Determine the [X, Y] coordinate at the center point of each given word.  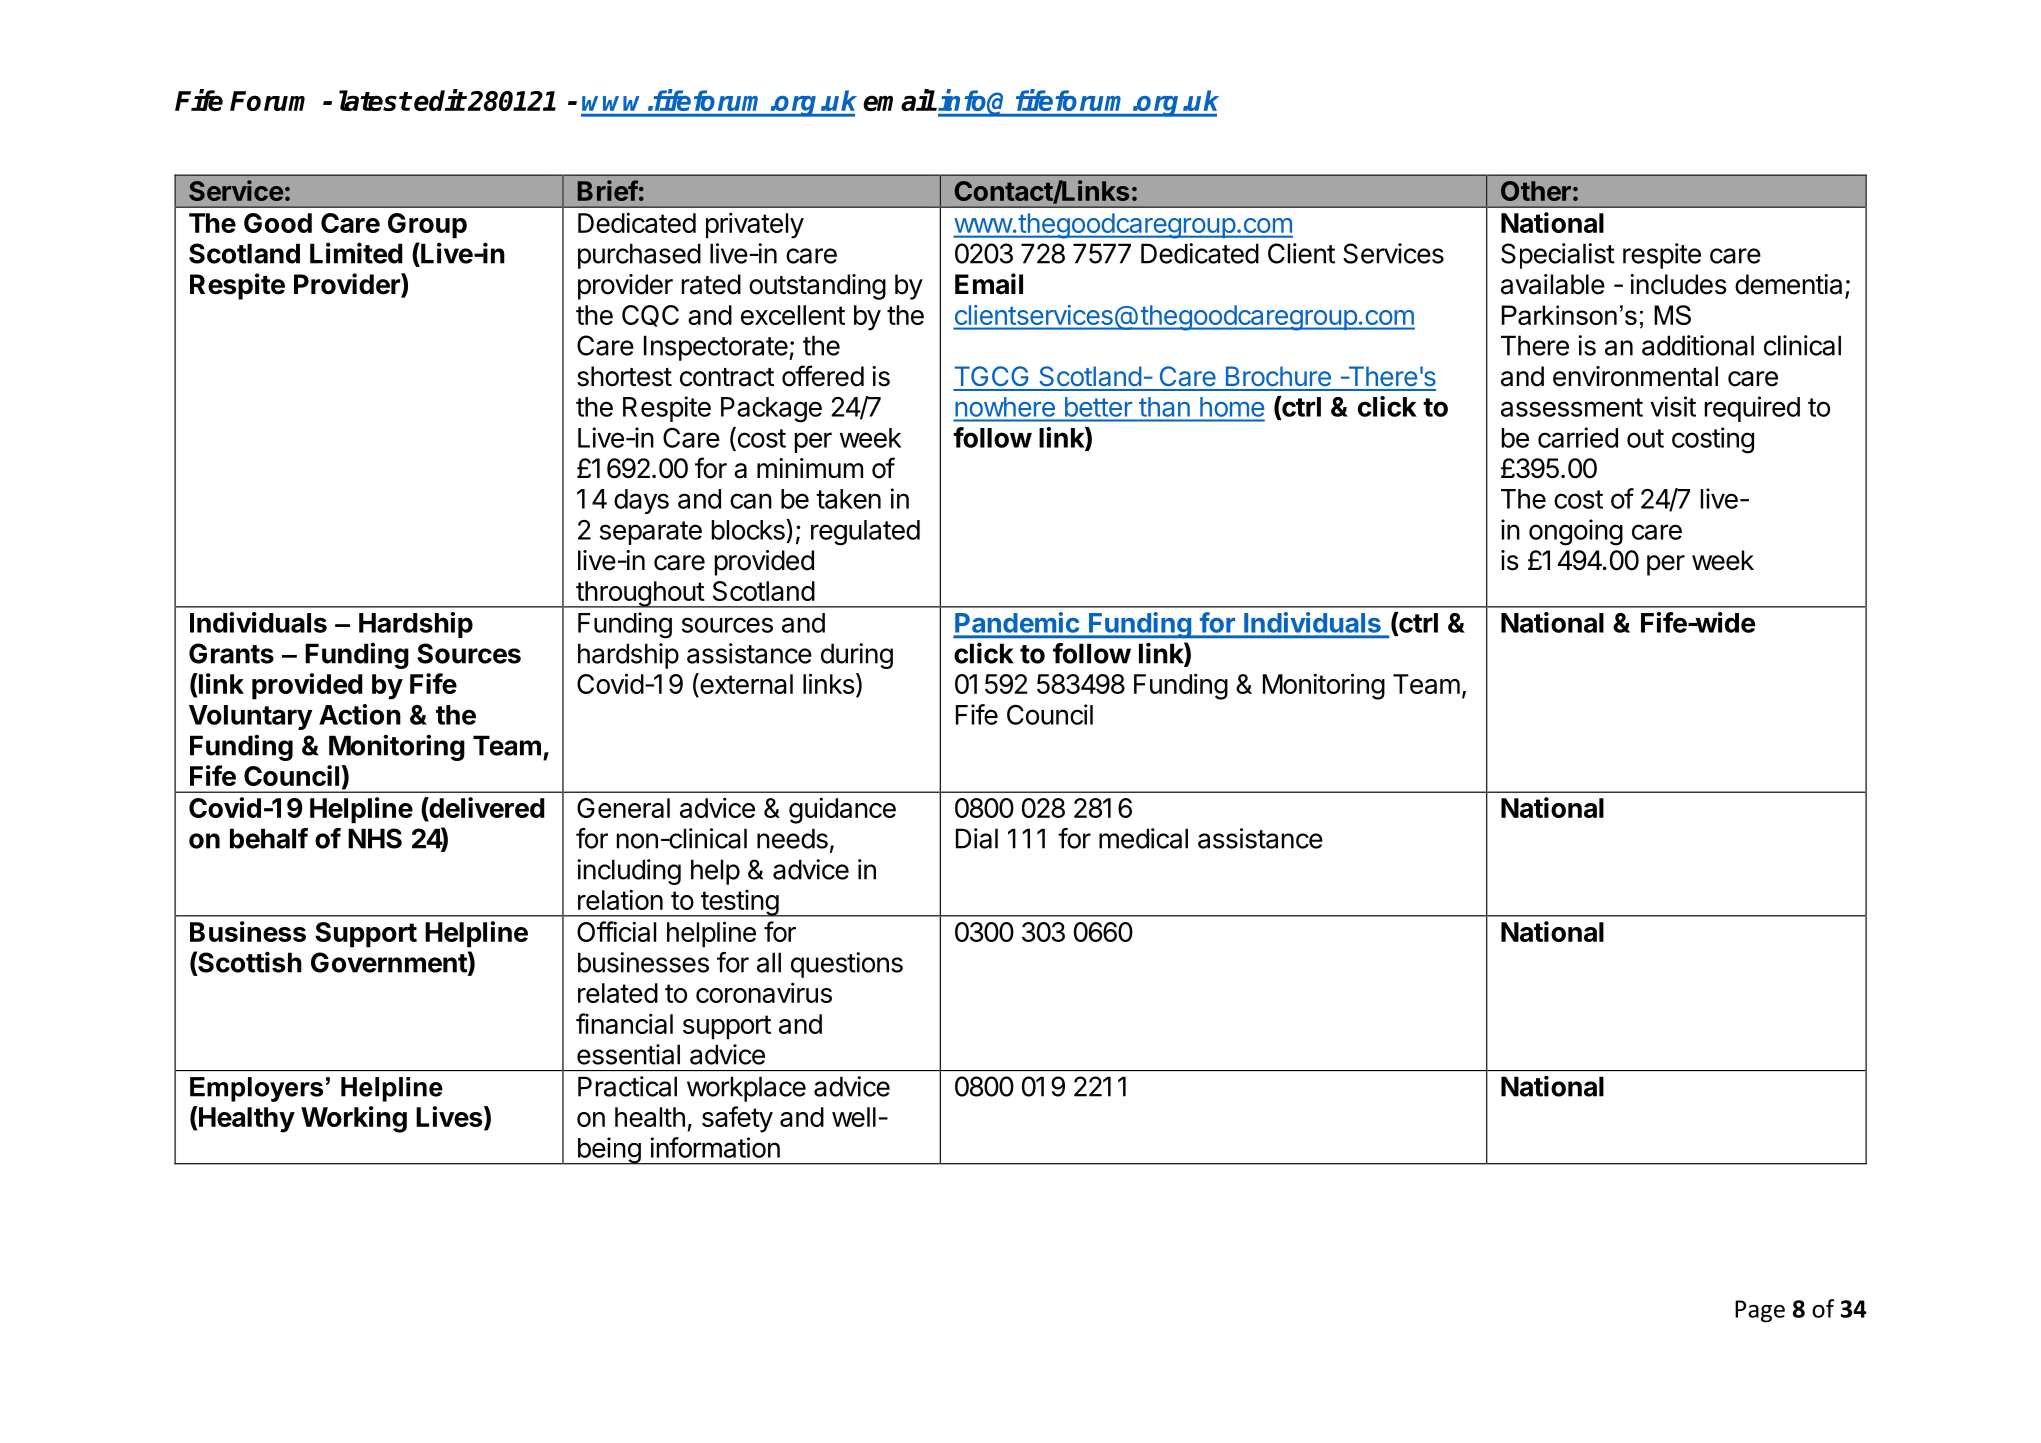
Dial [977, 838]
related [618, 993]
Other [1536, 191]
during [857, 656]
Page [1760, 1311]
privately [755, 225]
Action [360, 714]
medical [1143, 838]
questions [847, 965]
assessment [1572, 407]
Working [354, 1119]
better [1098, 407]
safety [737, 1119]
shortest [624, 376]
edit [440, 100]
